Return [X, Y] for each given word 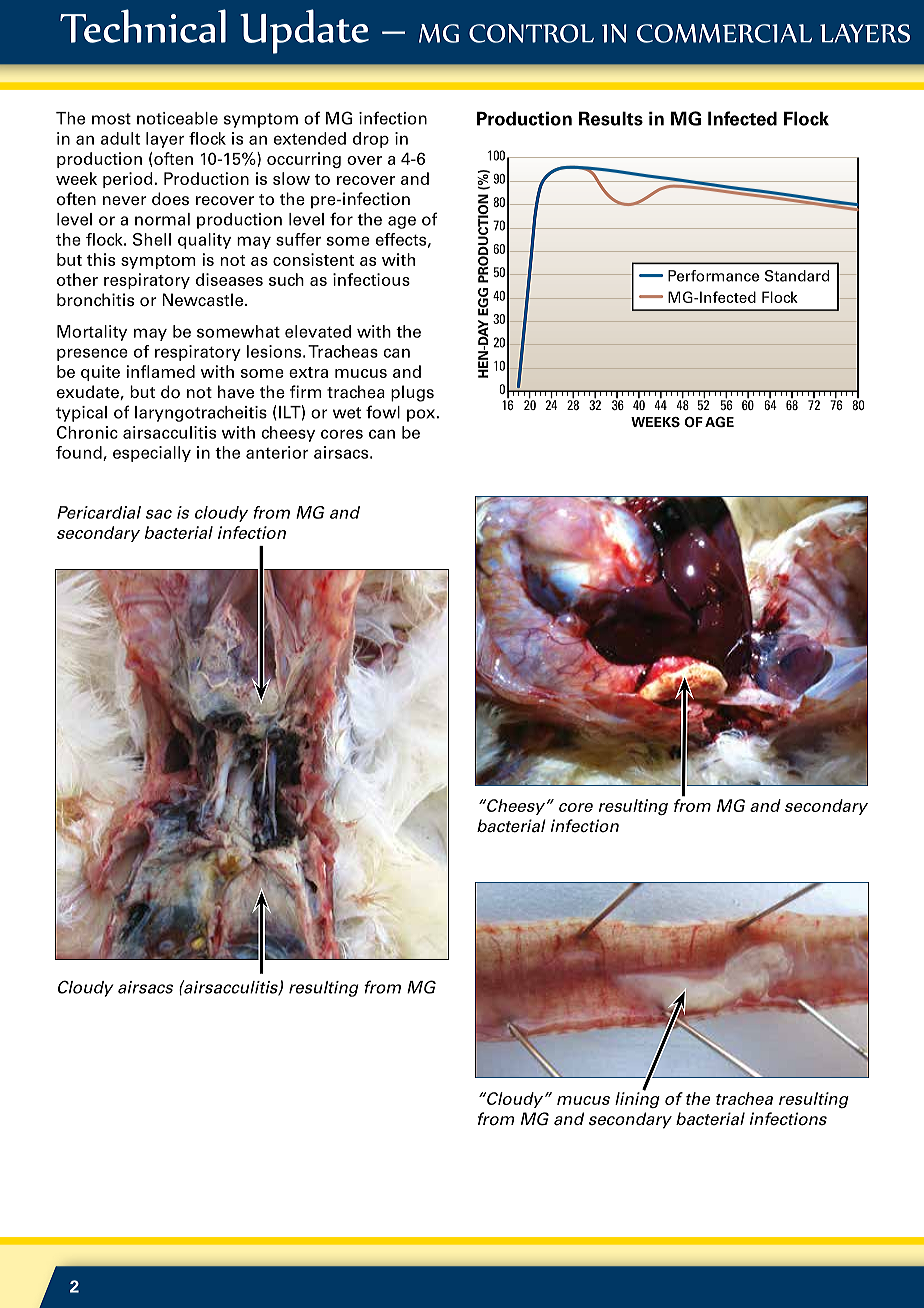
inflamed [161, 371]
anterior [277, 452]
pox [421, 415]
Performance [713, 276]
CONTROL [531, 33]
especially [152, 454]
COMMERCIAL [724, 33]
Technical [143, 26]
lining [637, 1099]
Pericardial [99, 512]
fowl [383, 412]
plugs [412, 393]
